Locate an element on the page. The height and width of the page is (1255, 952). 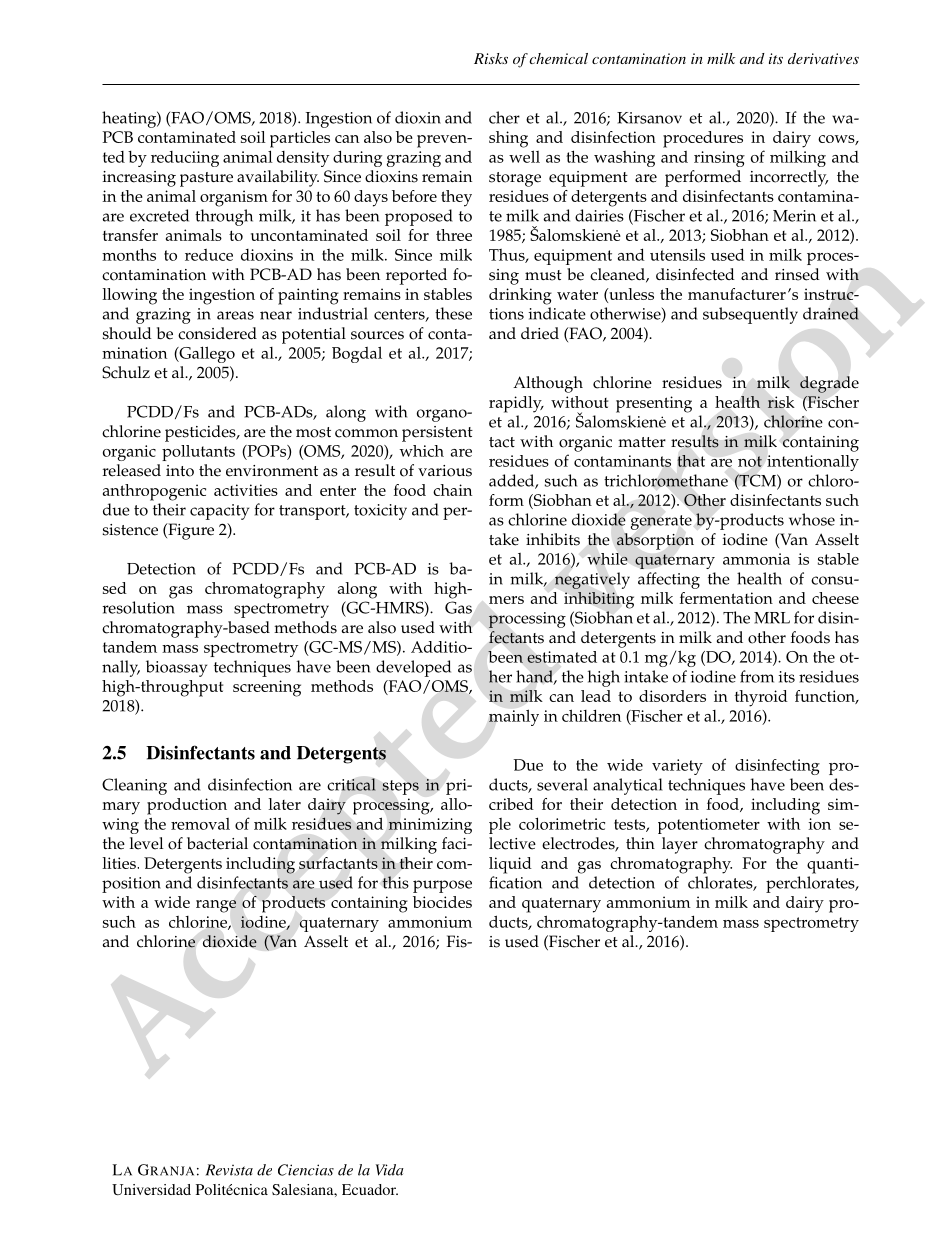
Ecuador is located at coordinates (370, 1189).
